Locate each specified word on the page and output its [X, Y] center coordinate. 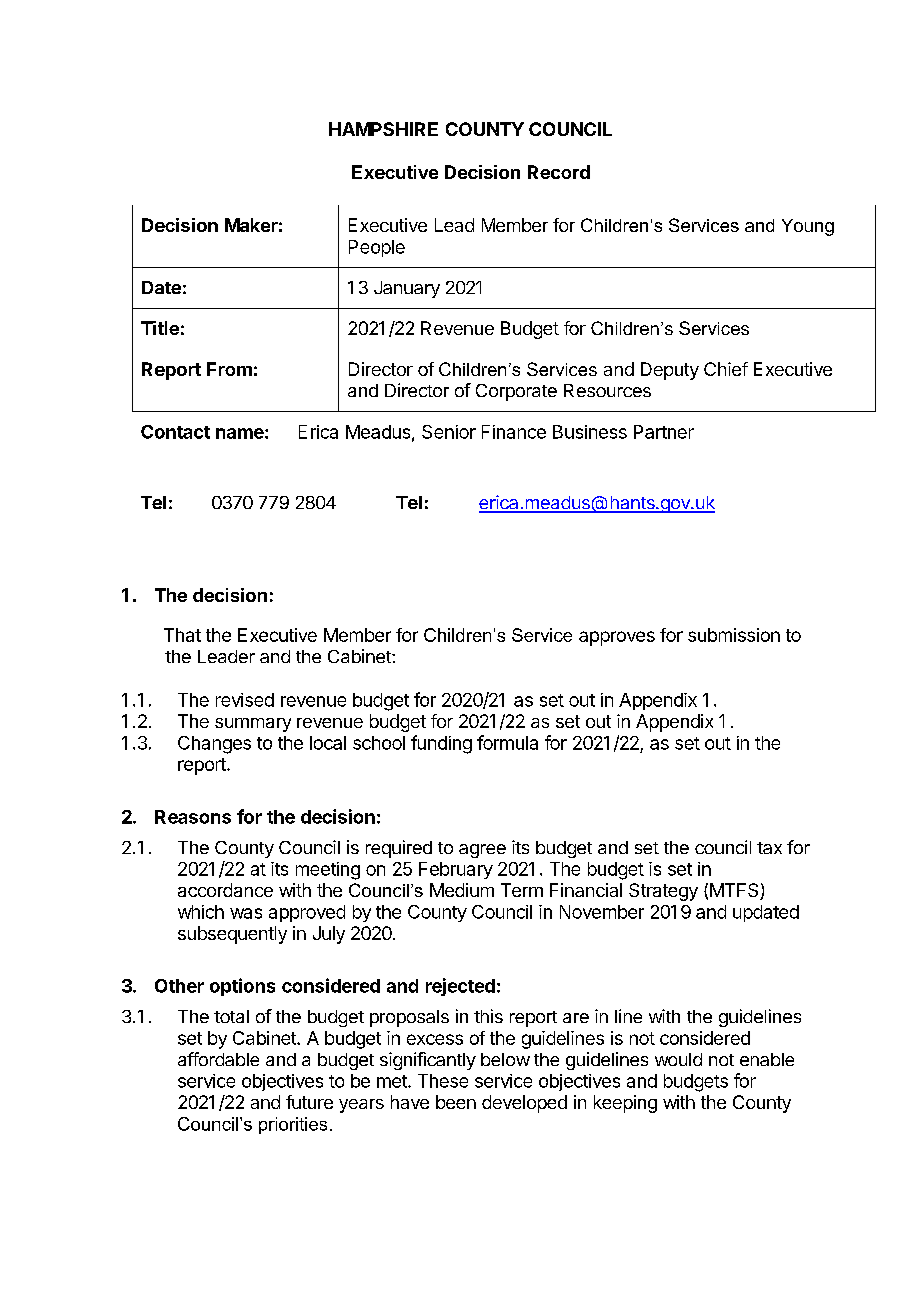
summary [253, 725]
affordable [218, 1059]
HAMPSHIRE [383, 129]
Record [559, 172]
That [182, 635]
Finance [514, 432]
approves [617, 638]
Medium [462, 890]
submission [734, 635]
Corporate [516, 392]
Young [808, 227]
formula [507, 742]
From [229, 369]
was [246, 913]
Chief [726, 369]
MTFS [735, 891]
